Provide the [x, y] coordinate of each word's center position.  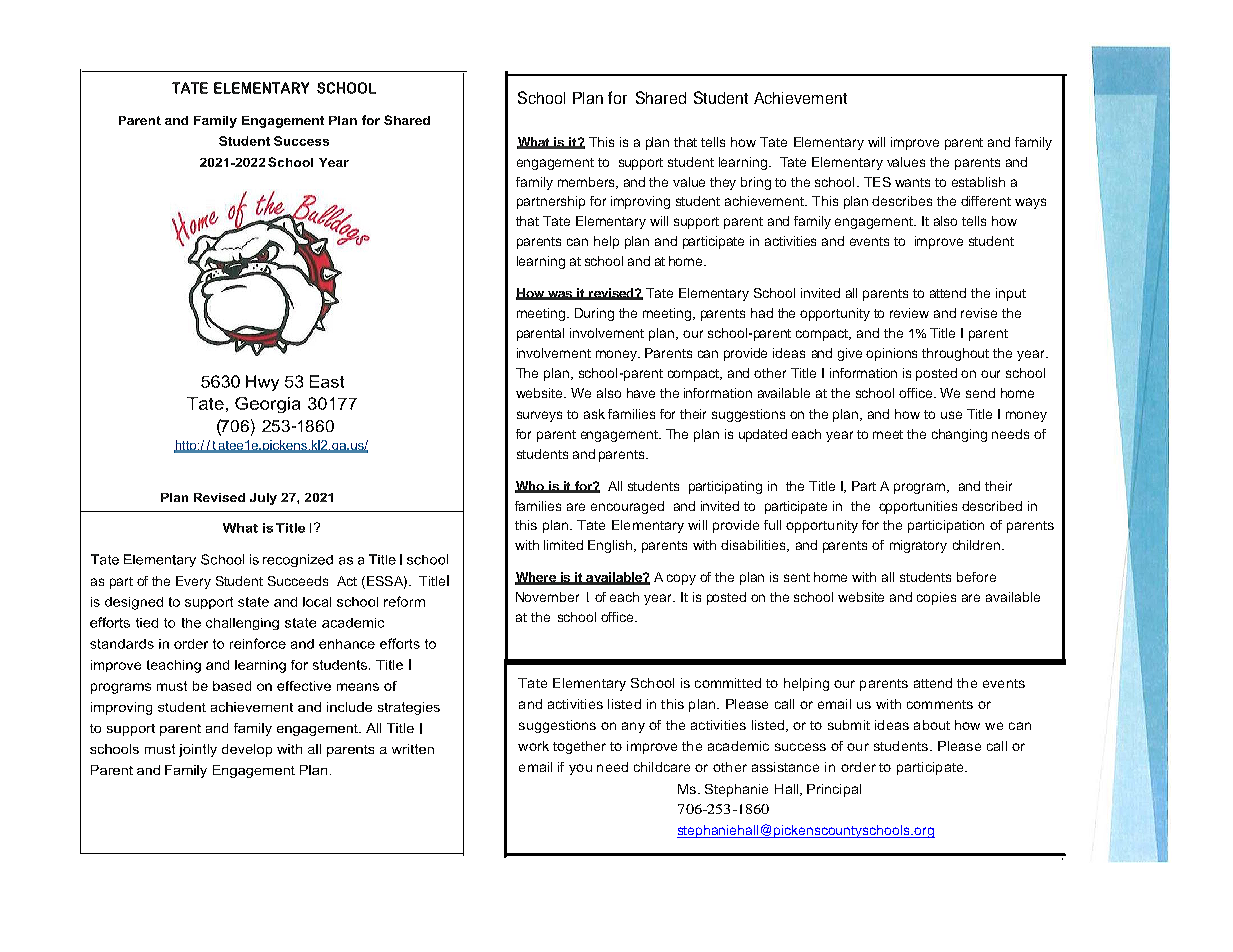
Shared [661, 97]
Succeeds [298, 581]
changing [959, 435]
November [547, 597]
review [909, 313]
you [580, 769]
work [533, 746]
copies [936, 598]
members [587, 183]
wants [912, 182]
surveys [539, 416]
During [594, 314]
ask [594, 414]
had [762, 313]
